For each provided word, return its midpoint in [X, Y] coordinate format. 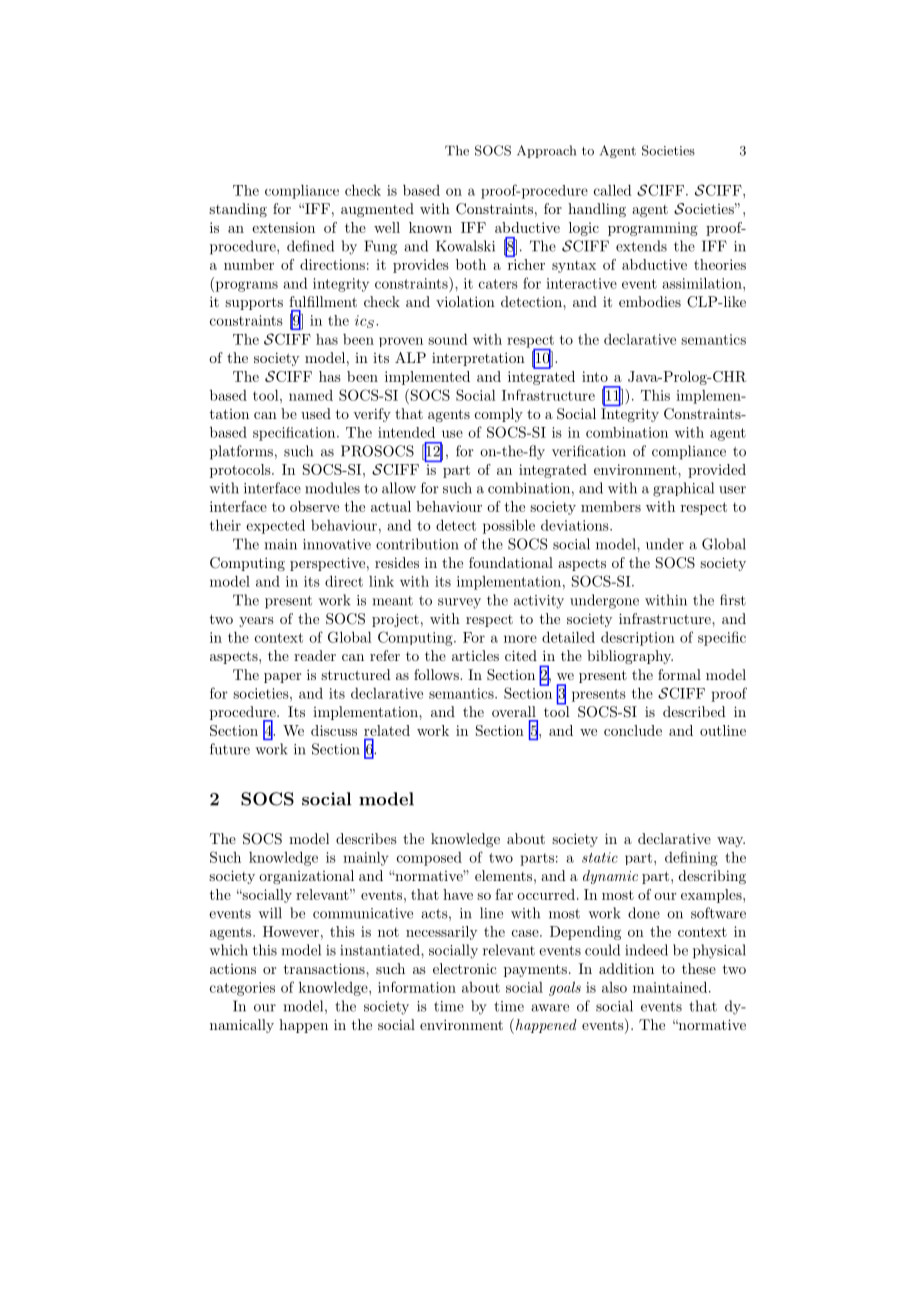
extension [283, 227]
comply [499, 415]
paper [282, 678]
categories [242, 989]
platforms [241, 452]
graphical [683, 489]
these [699, 968]
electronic [465, 968]
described [694, 711]
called [613, 190]
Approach [546, 151]
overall [514, 711]
